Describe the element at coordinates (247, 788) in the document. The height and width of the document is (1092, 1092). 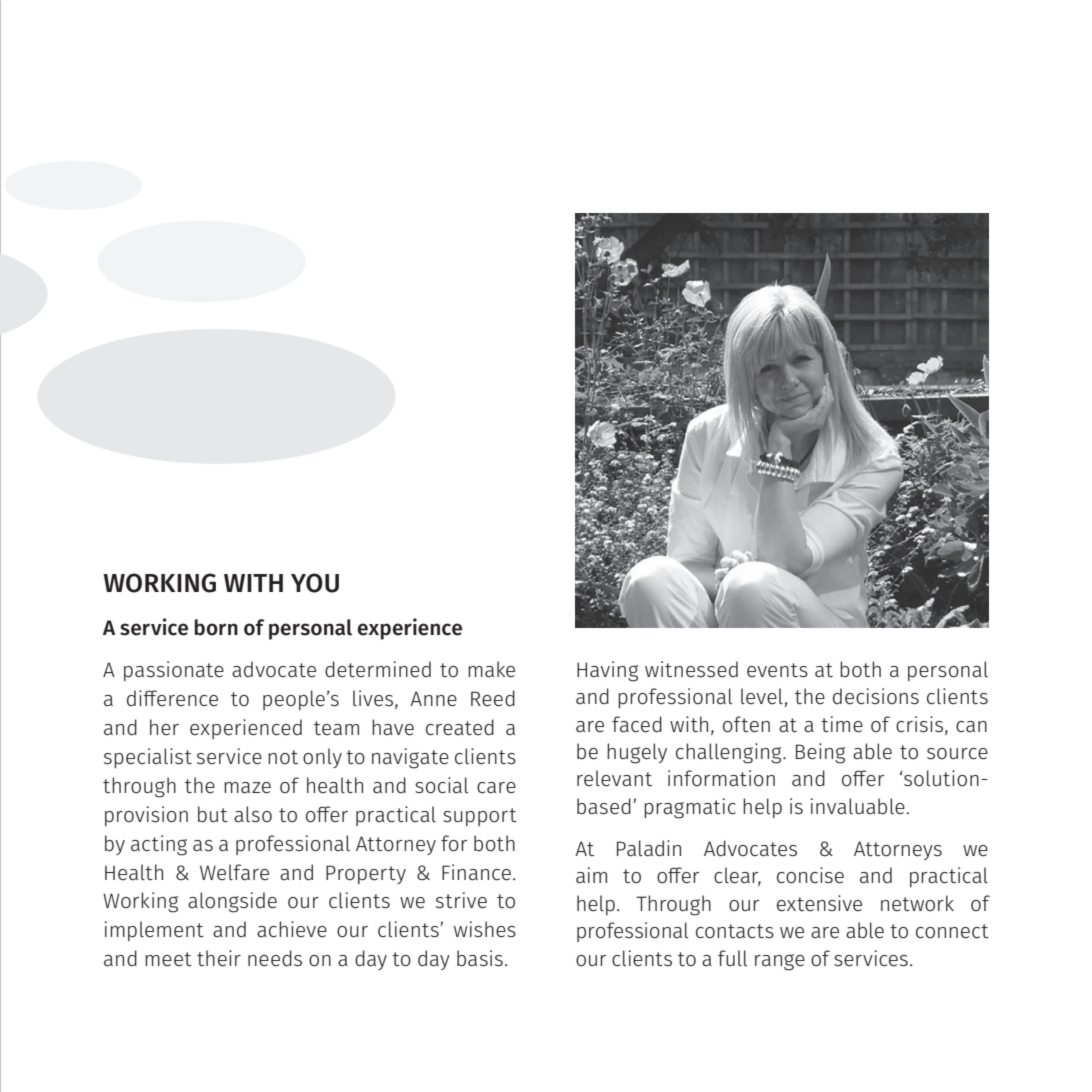
I see `maze` at that location.
